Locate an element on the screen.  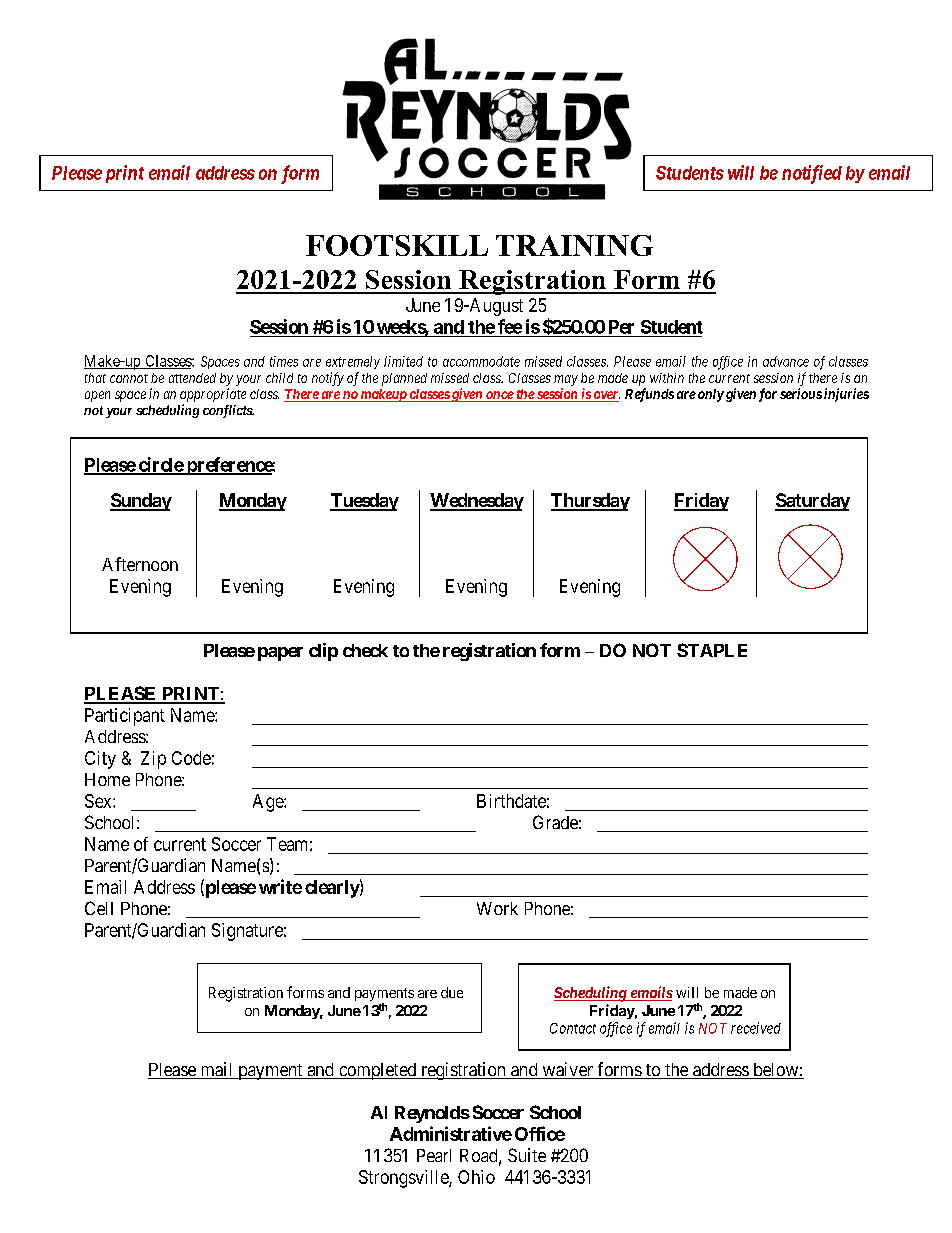
Participant is located at coordinates (125, 717).
